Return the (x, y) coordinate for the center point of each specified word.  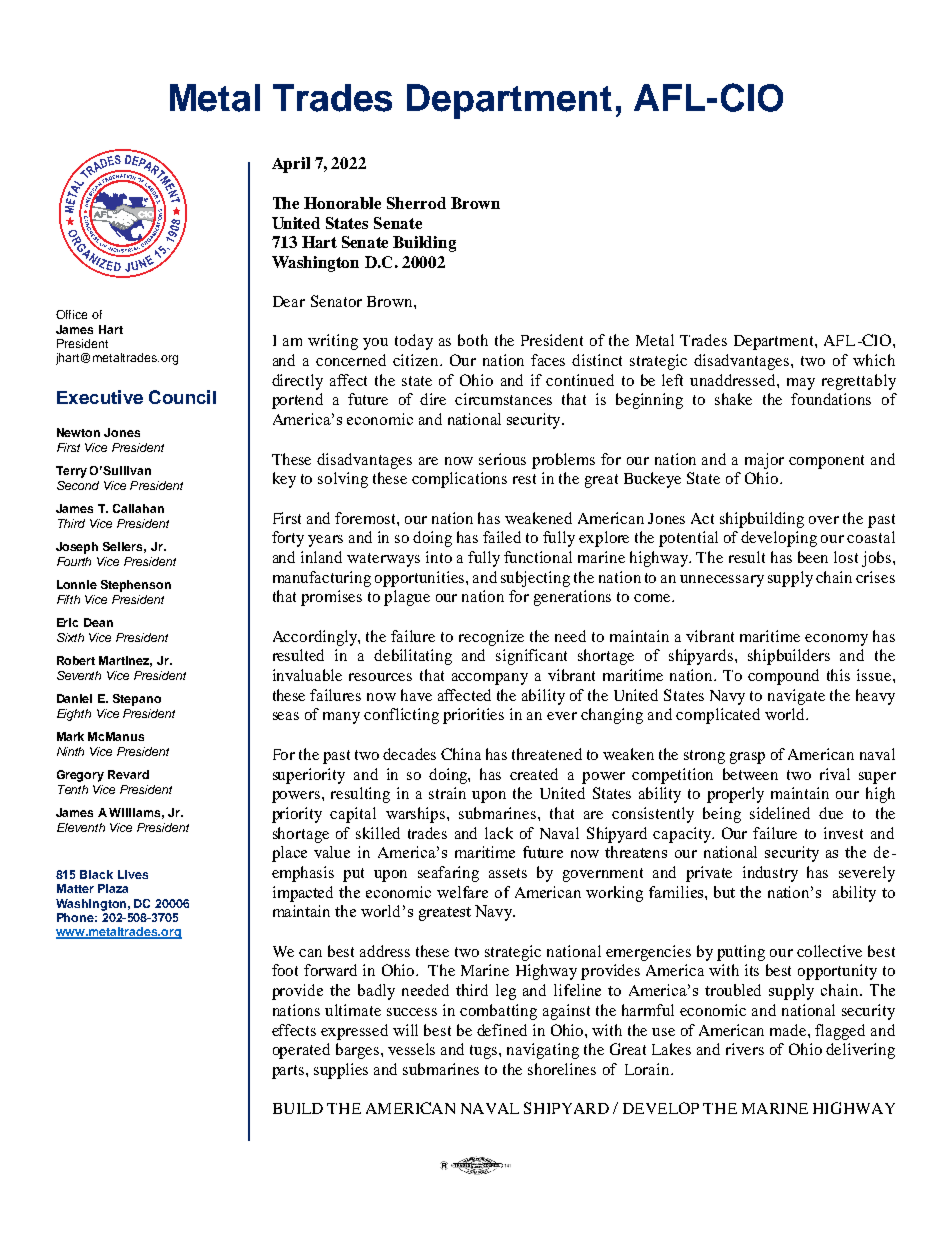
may (801, 384)
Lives (133, 874)
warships (417, 815)
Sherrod (416, 203)
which (874, 360)
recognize (491, 638)
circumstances (503, 399)
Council (182, 397)
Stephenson (136, 586)
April (291, 165)
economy (836, 640)
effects (294, 1030)
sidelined (780, 813)
